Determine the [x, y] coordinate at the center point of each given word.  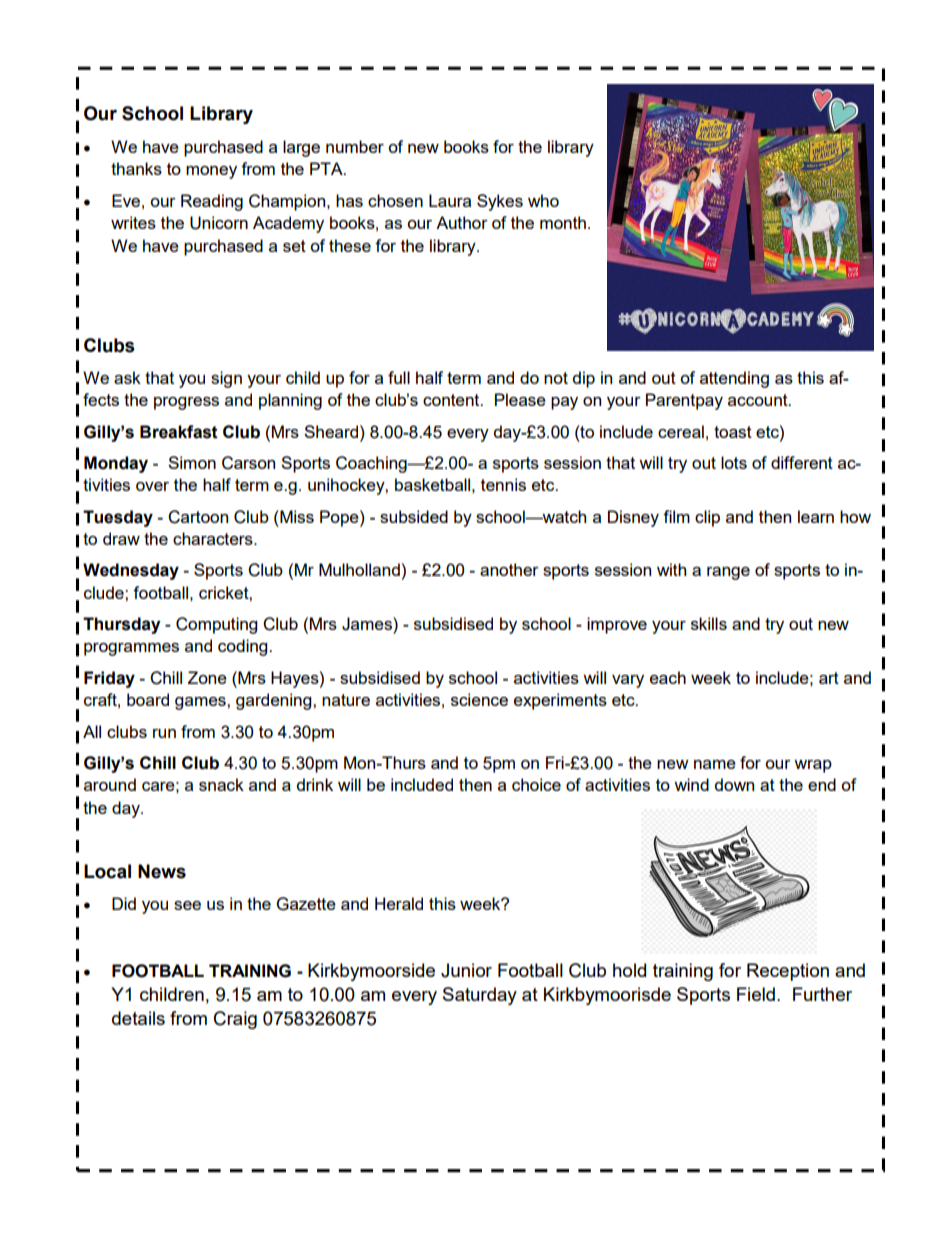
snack [221, 784]
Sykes [500, 202]
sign [226, 379]
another [509, 569]
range [728, 573]
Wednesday [131, 571]
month [563, 222]
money [211, 172]
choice [536, 784]
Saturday [480, 996]
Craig [235, 1020]
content [452, 400]
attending [734, 379]
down [734, 784]
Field [756, 994]
